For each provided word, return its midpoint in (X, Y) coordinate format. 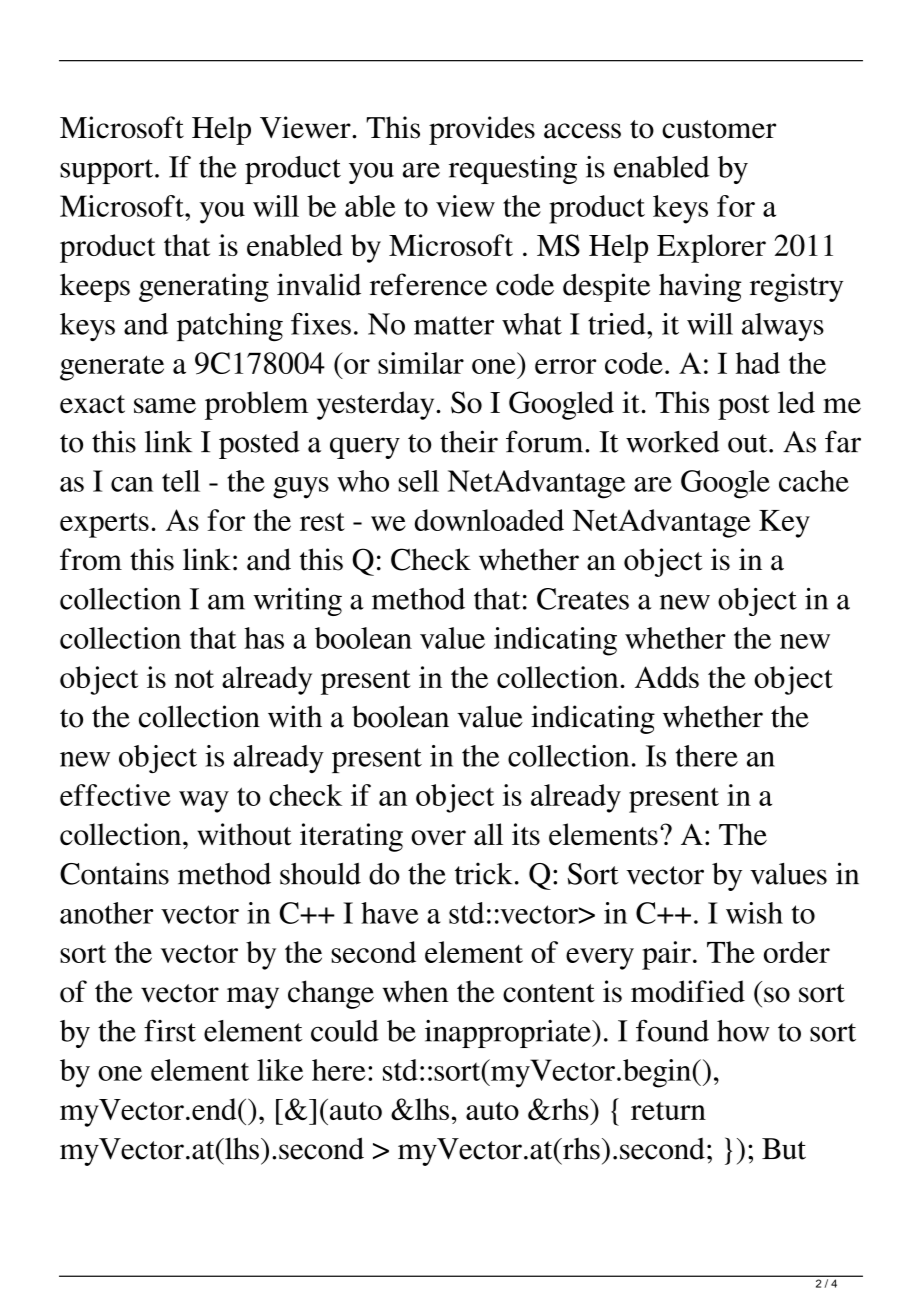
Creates (583, 599)
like (280, 1070)
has (264, 638)
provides (482, 130)
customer (719, 129)
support (108, 171)
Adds (667, 677)
